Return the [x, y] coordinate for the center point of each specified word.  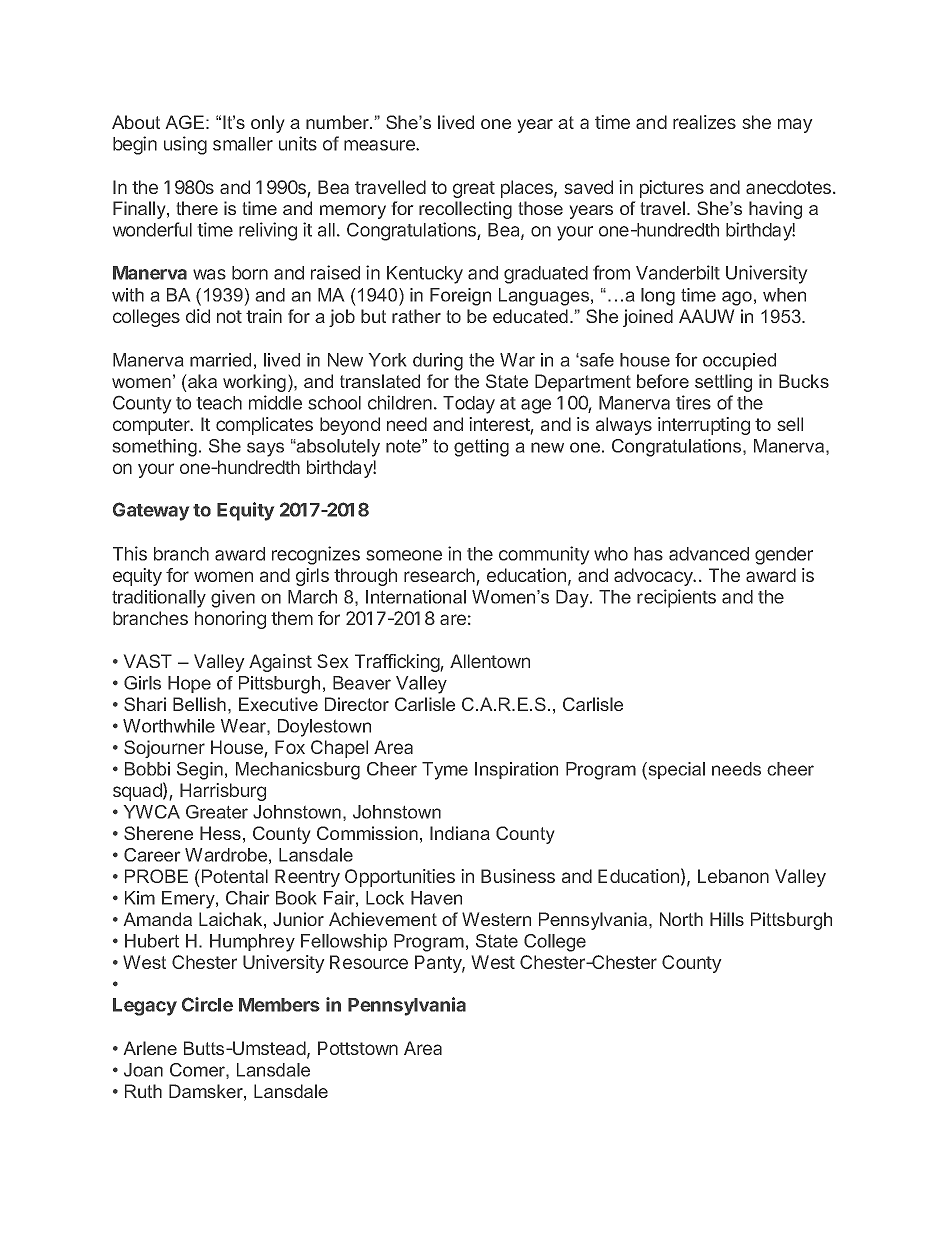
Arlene [150, 1048]
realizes [704, 122]
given [233, 599]
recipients [676, 598]
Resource [369, 962]
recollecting [465, 210]
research [439, 575]
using [185, 145]
